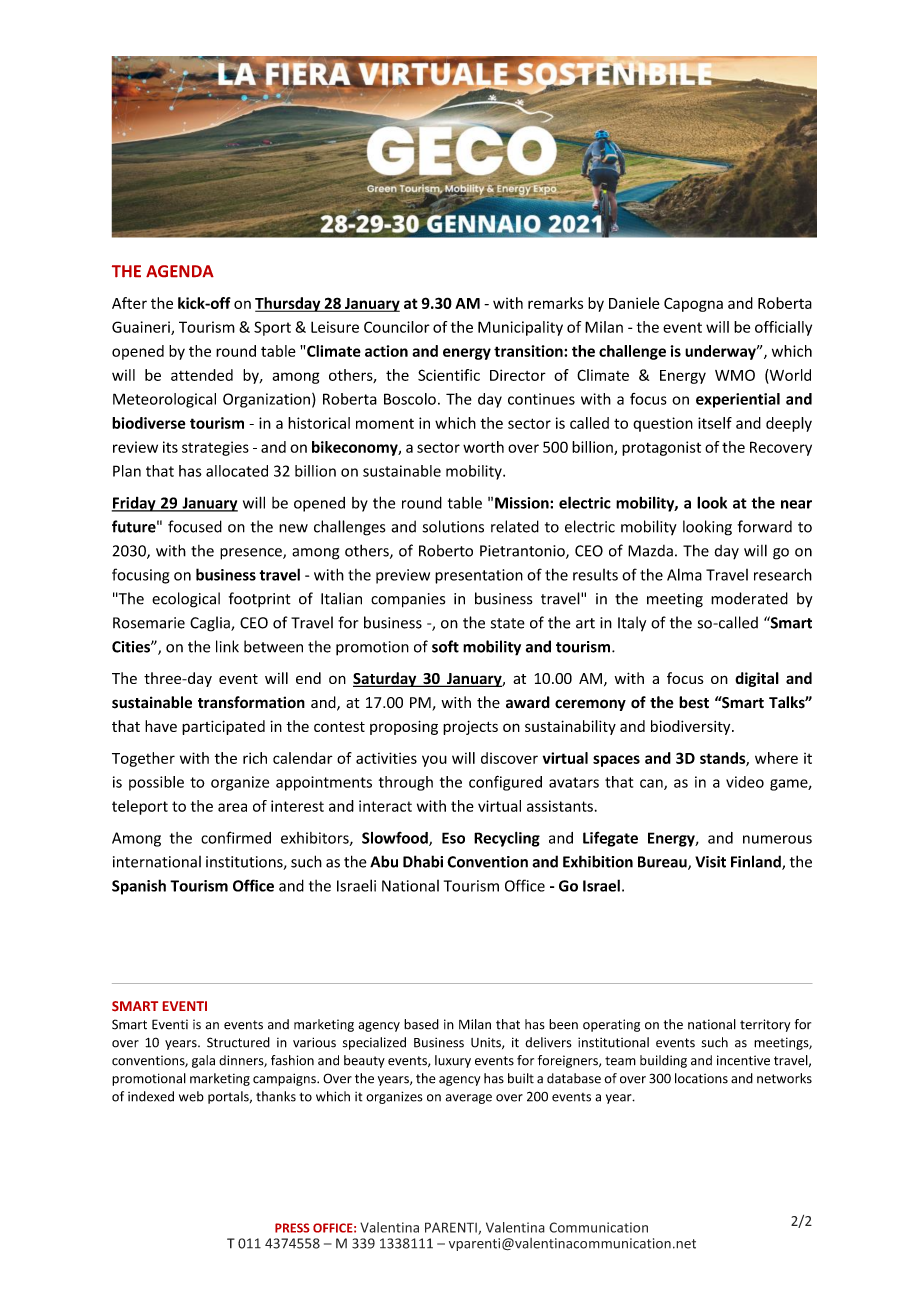  Describe the element at coordinates (520, 328) in the screenshot. I see `Municipality` at that location.
